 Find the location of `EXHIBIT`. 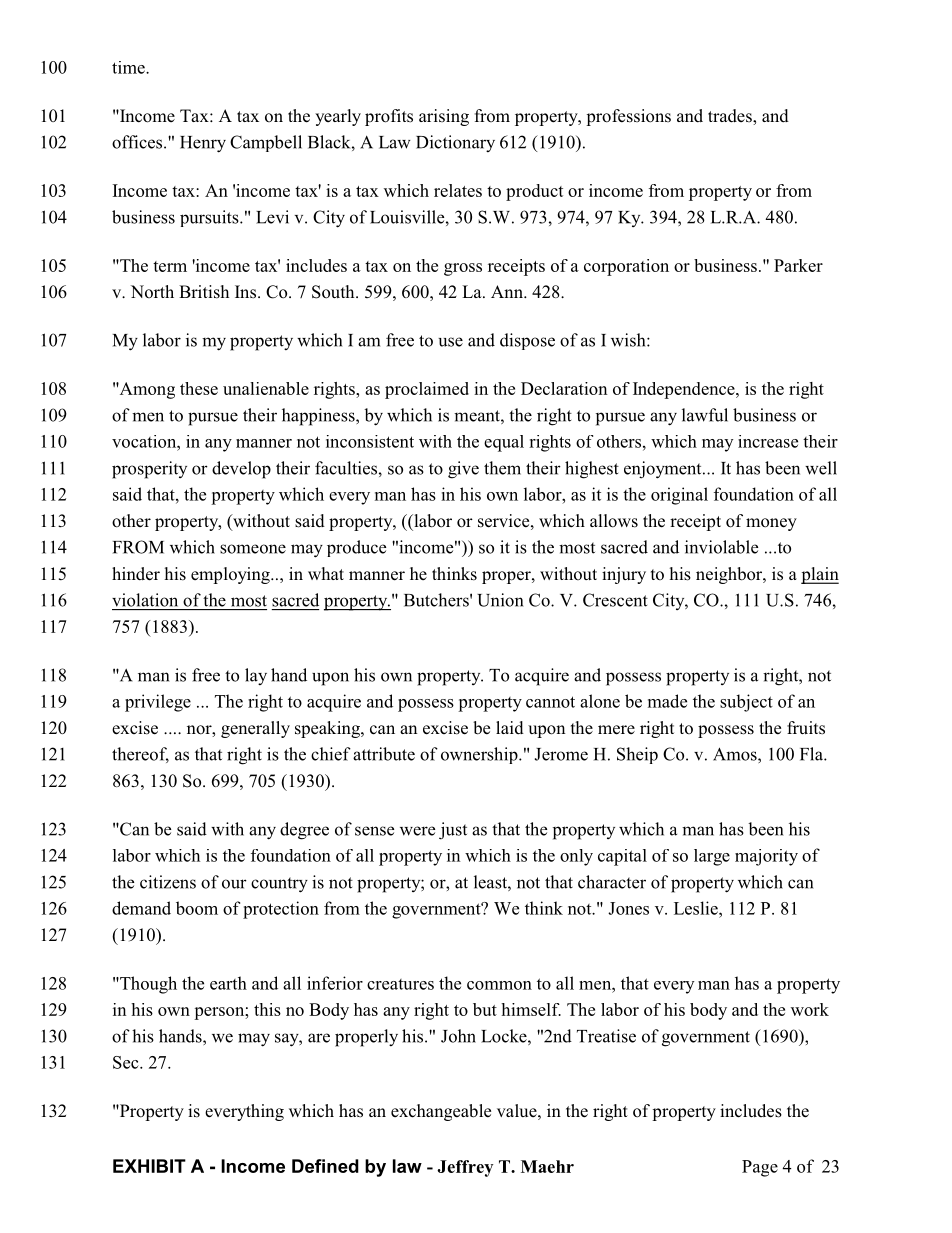

EXHIBIT is located at coordinates (149, 1166).
